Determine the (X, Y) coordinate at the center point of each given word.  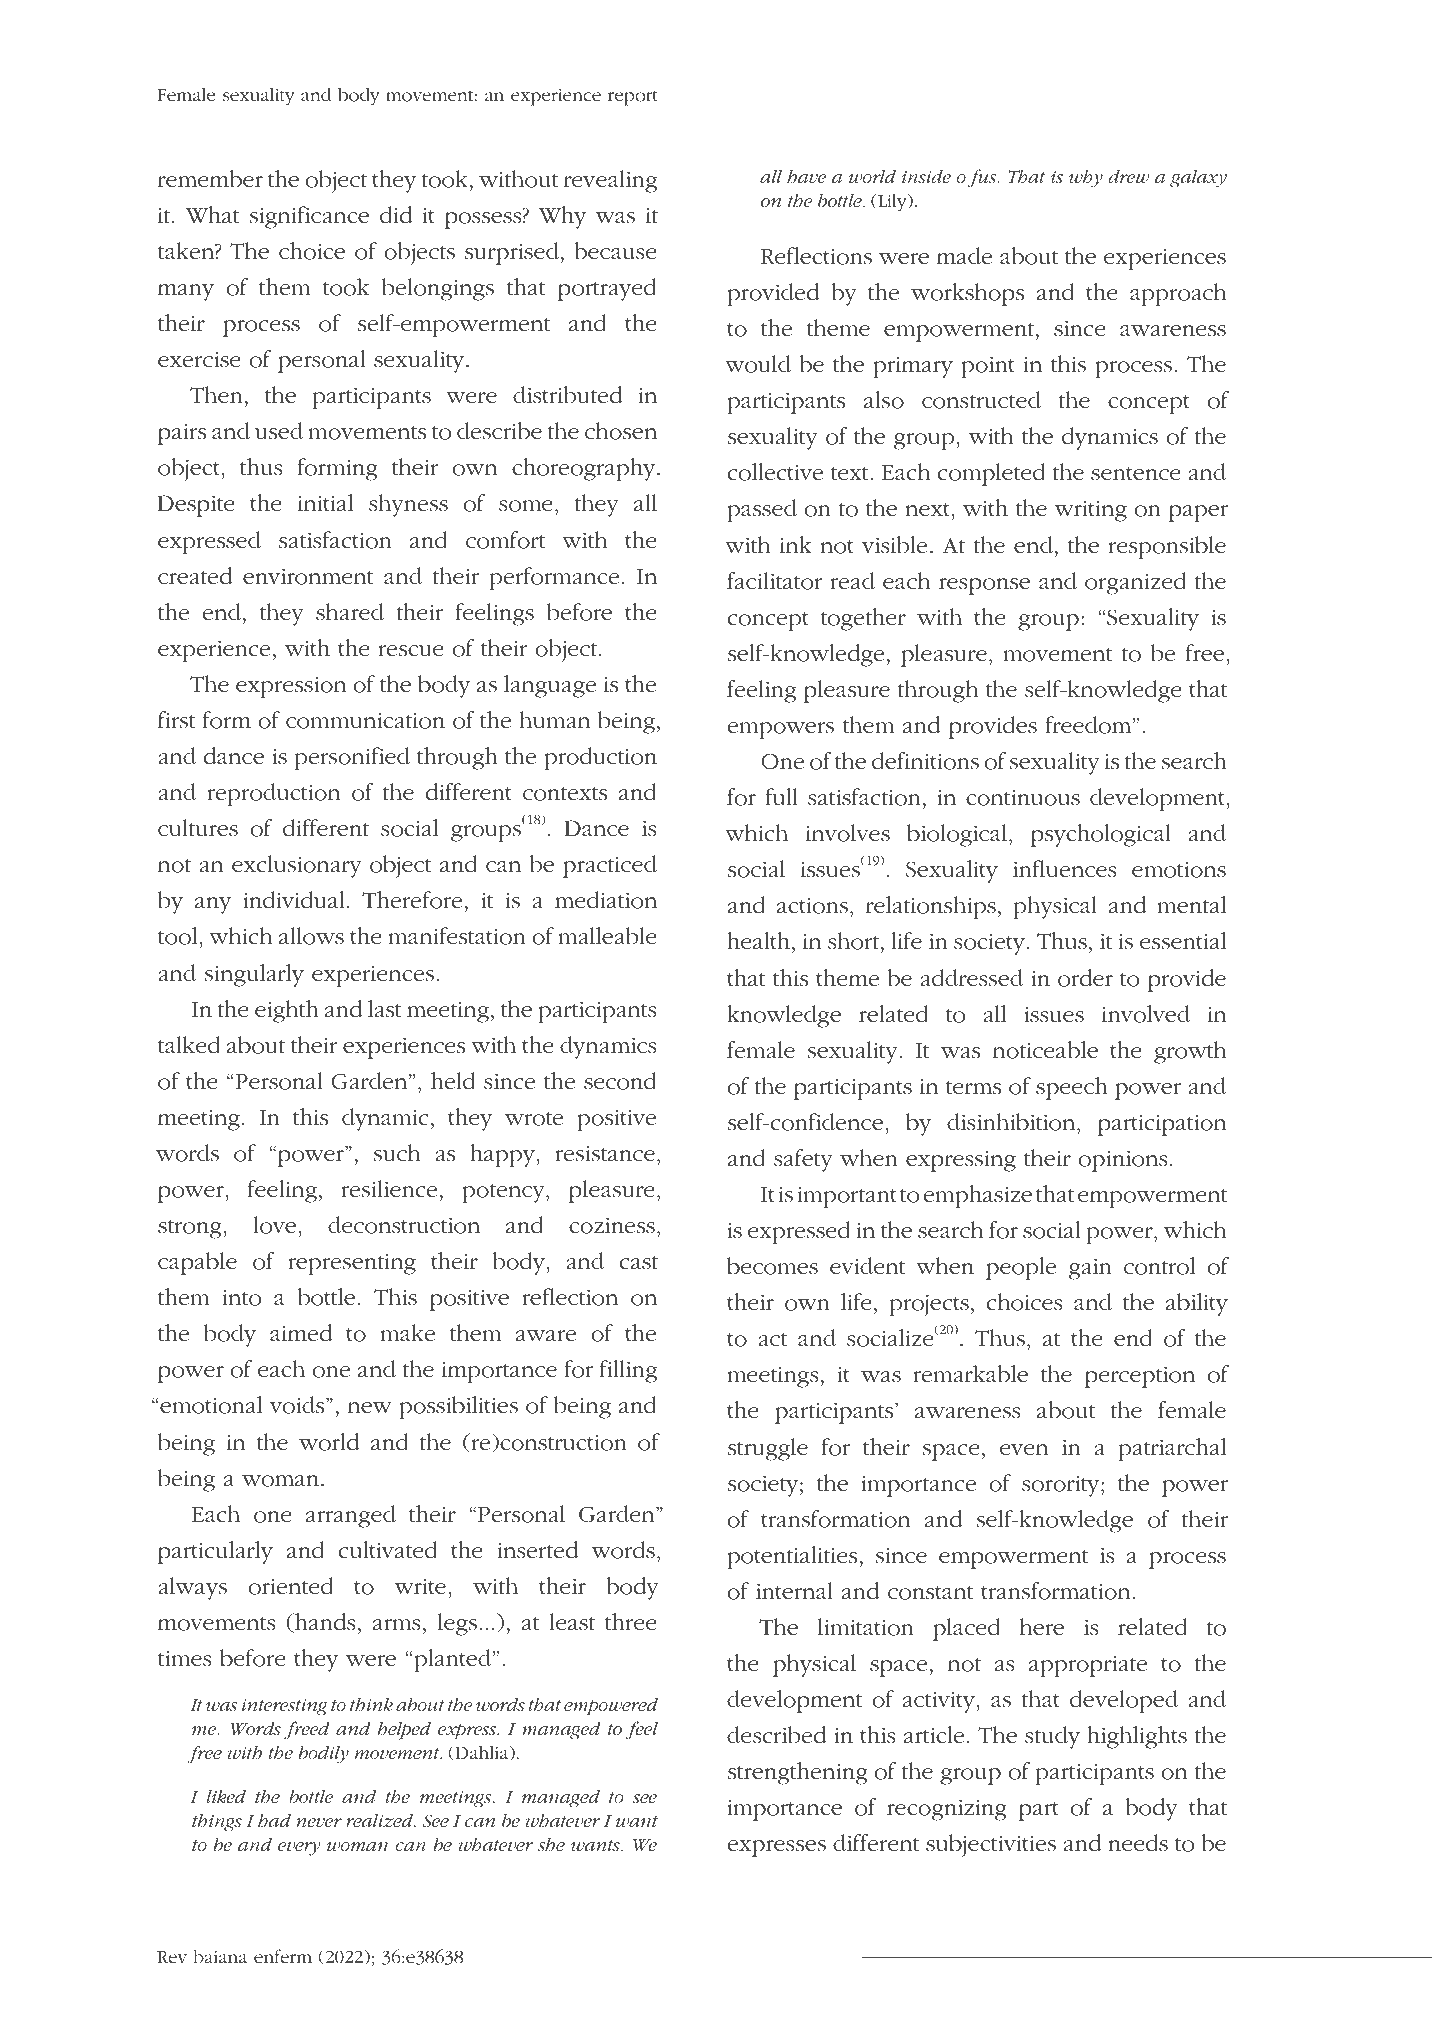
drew (1128, 176)
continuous (1023, 797)
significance (309, 217)
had (274, 1820)
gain (1090, 1269)
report (633, 98)
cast (639, 1263)
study (1052, 1737)
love (275, 1225)
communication (365, 720)
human (555, 720)
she (551, 1845)
